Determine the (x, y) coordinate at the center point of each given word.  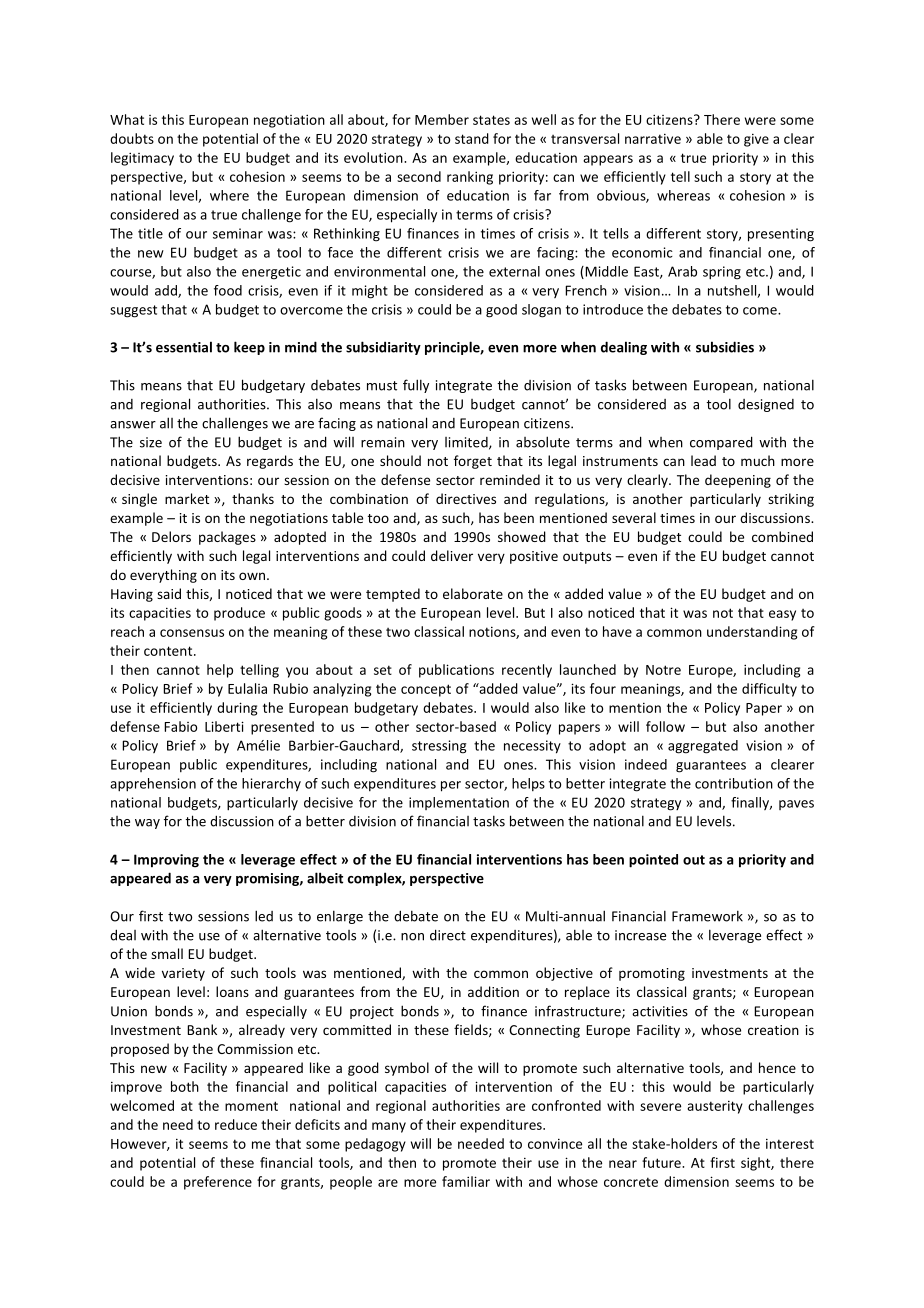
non (412, 937)
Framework (707, 916)
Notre (663, 670)
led (264, 916)
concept (426, 690)
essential (184, 347)
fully (416, 386)
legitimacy (142, 159)
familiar (466, 1181)
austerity (715, 1107)
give (756, 140)
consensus (192, 633)
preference (218, 1183)
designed (766, 405)
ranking (470, 178)
